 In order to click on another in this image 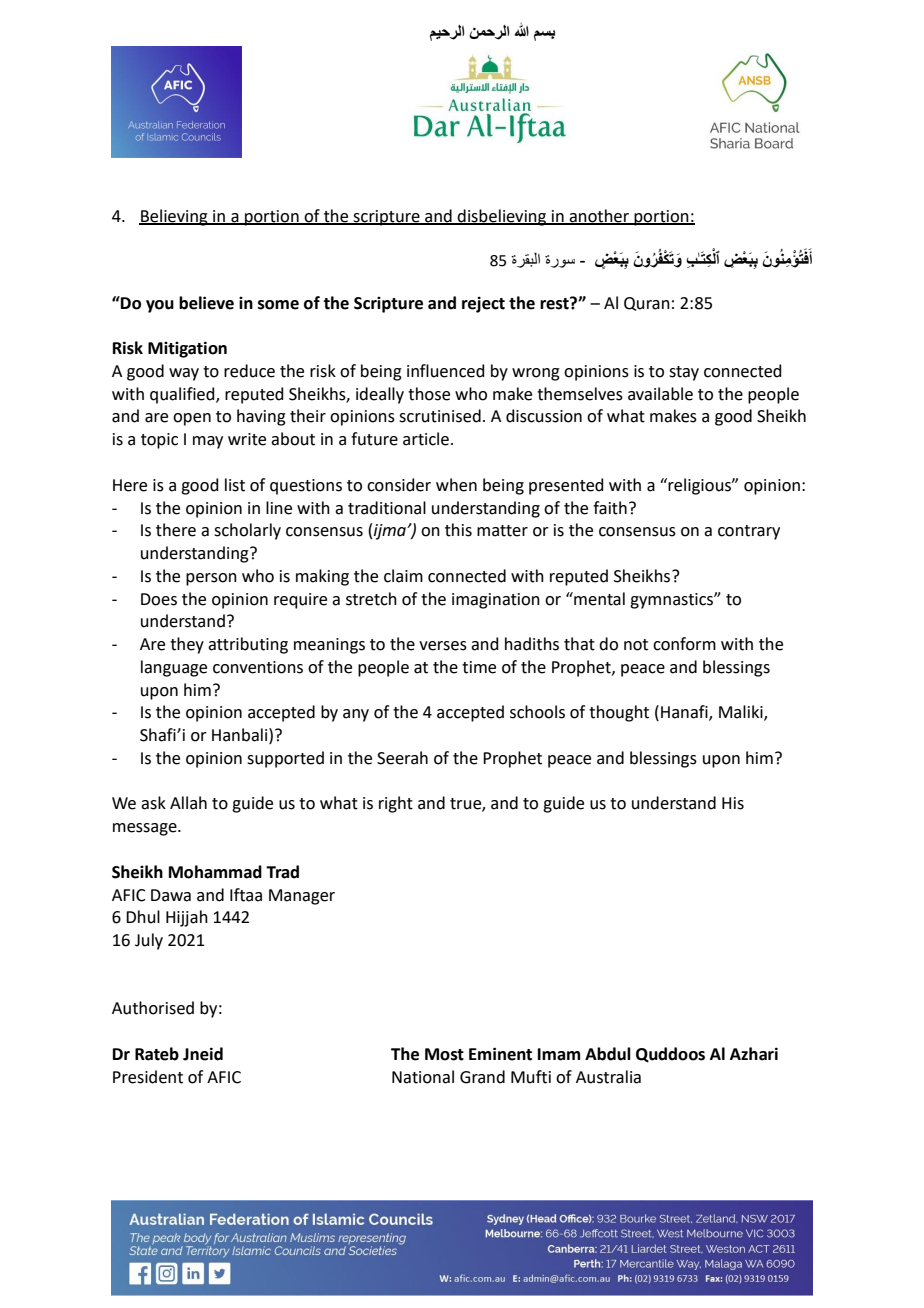, I will do `click(599, 216)`.
